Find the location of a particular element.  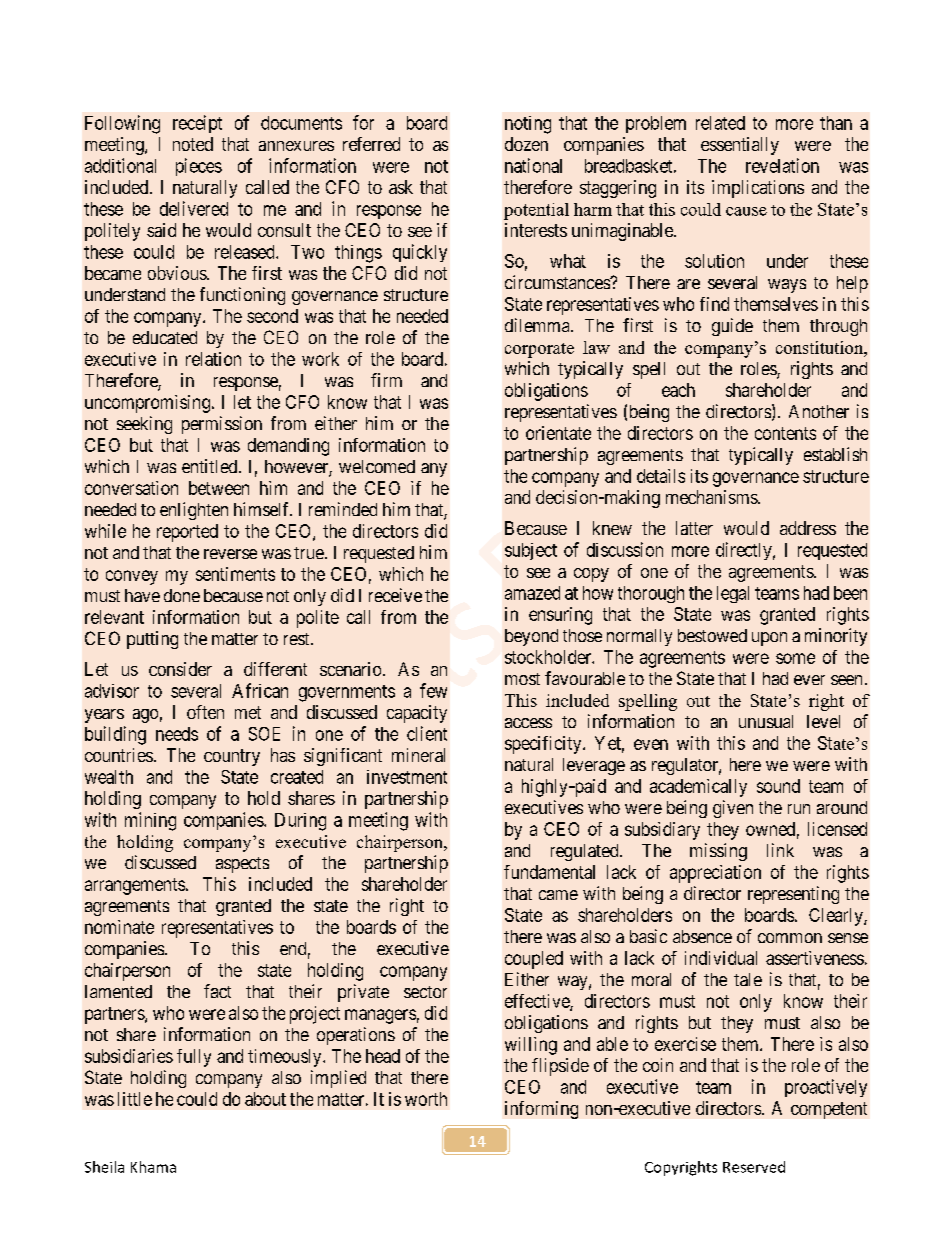

welcomed is located at coordinates (377, 466).
